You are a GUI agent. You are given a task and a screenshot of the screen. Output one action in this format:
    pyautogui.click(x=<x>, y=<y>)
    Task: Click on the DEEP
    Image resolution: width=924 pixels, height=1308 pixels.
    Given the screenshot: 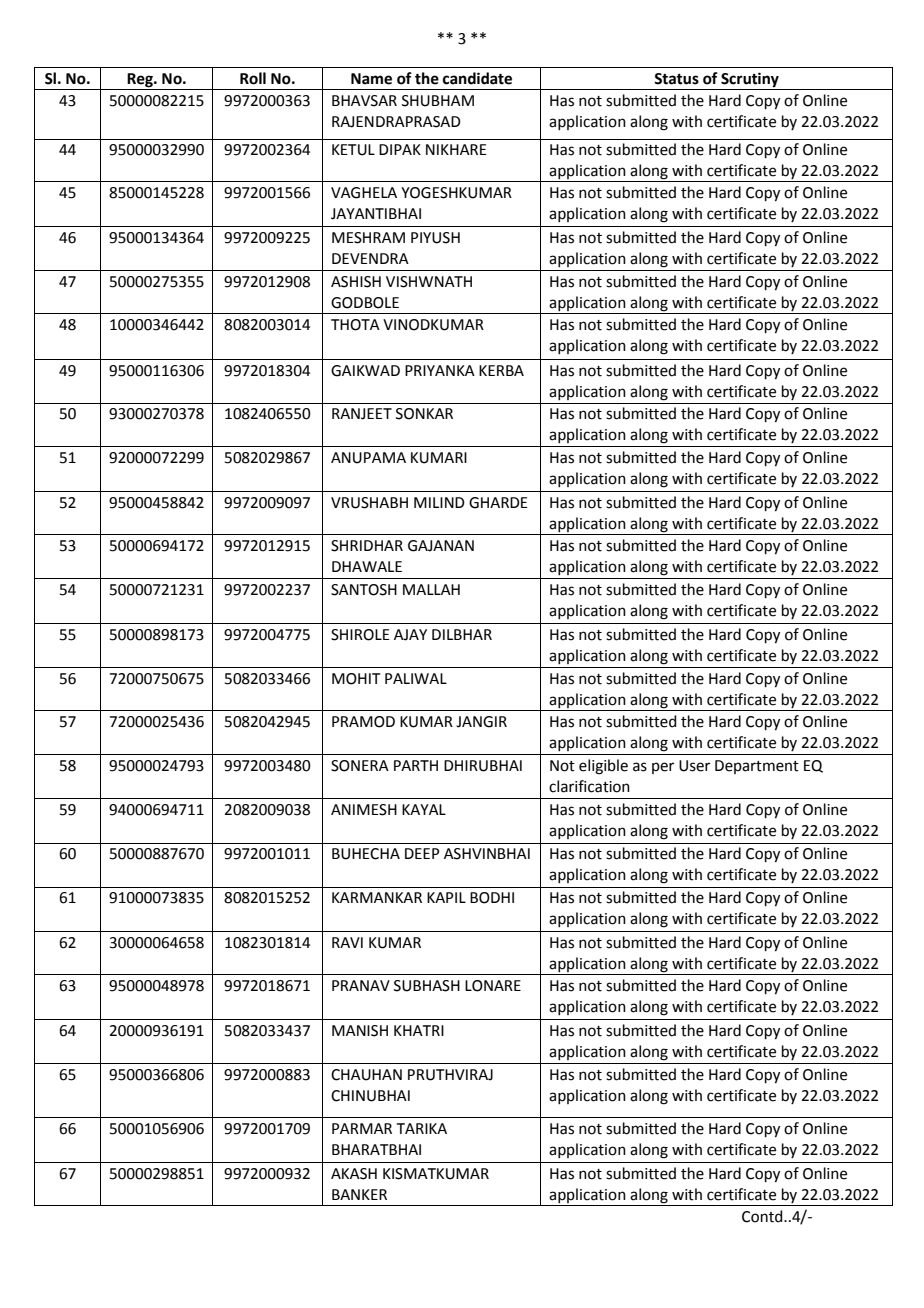 What is the action you would take?
    pyautogui.click(x=422, y=853)
